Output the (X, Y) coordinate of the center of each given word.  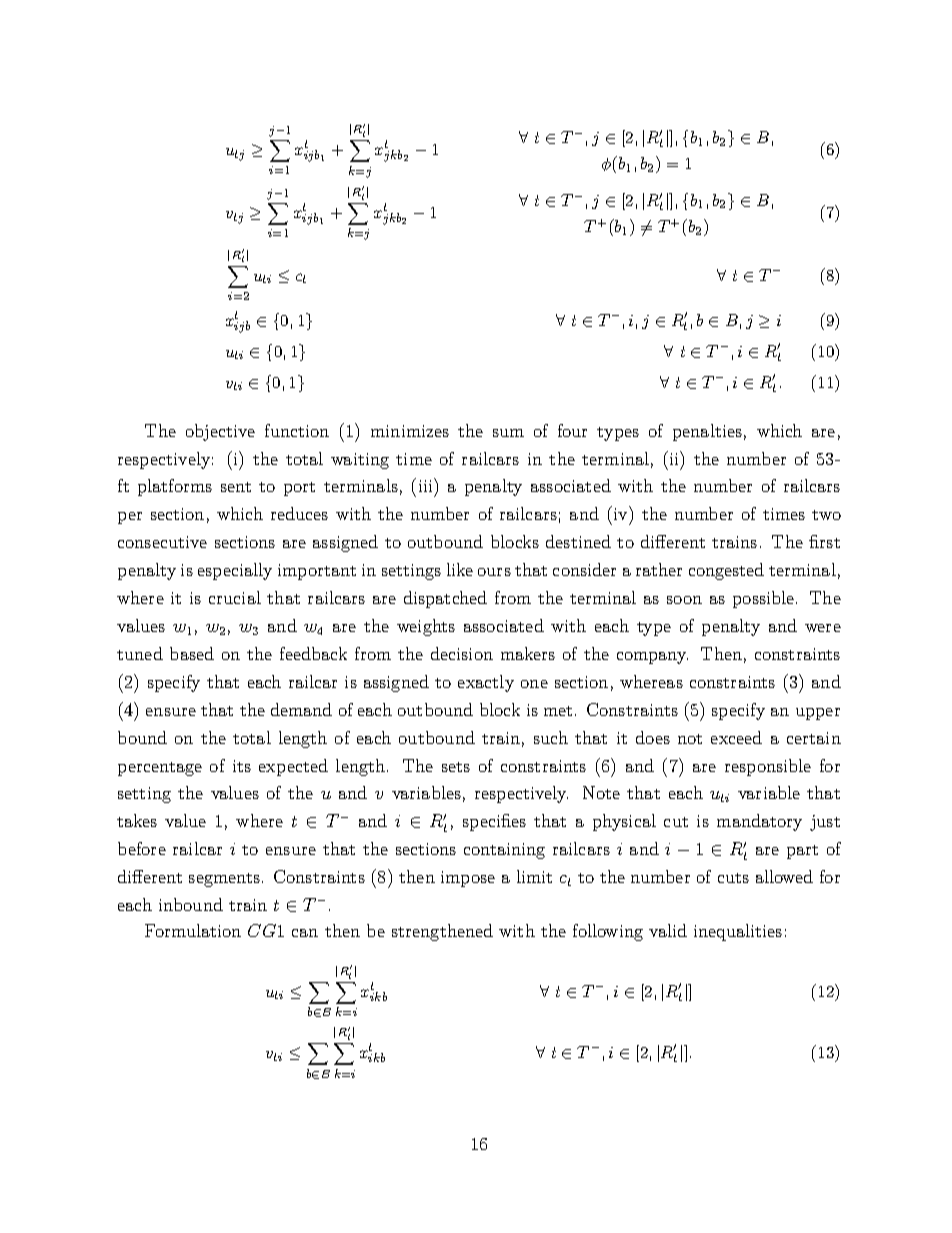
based (192, 653)
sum (508, 433)
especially (235, 571)
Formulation (193, 930)
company (652, 658)
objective (220, 432)
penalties (707, 432)
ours (494, 572)
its (242, 766)
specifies (494, 822)
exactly (486, 683)
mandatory (759, 822)
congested (726, 571)
